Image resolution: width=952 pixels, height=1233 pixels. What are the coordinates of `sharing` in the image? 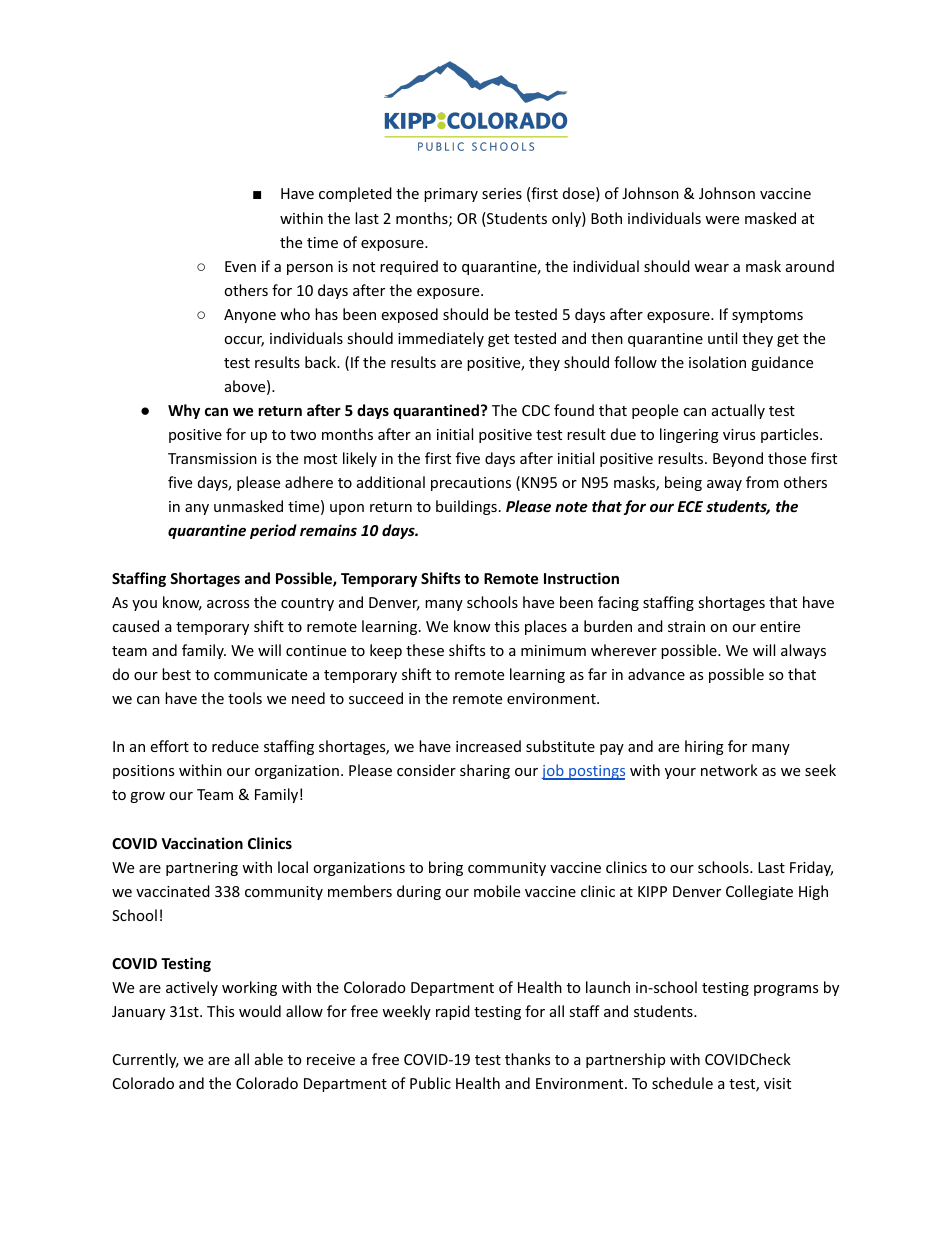 It's located at (485, 771).
